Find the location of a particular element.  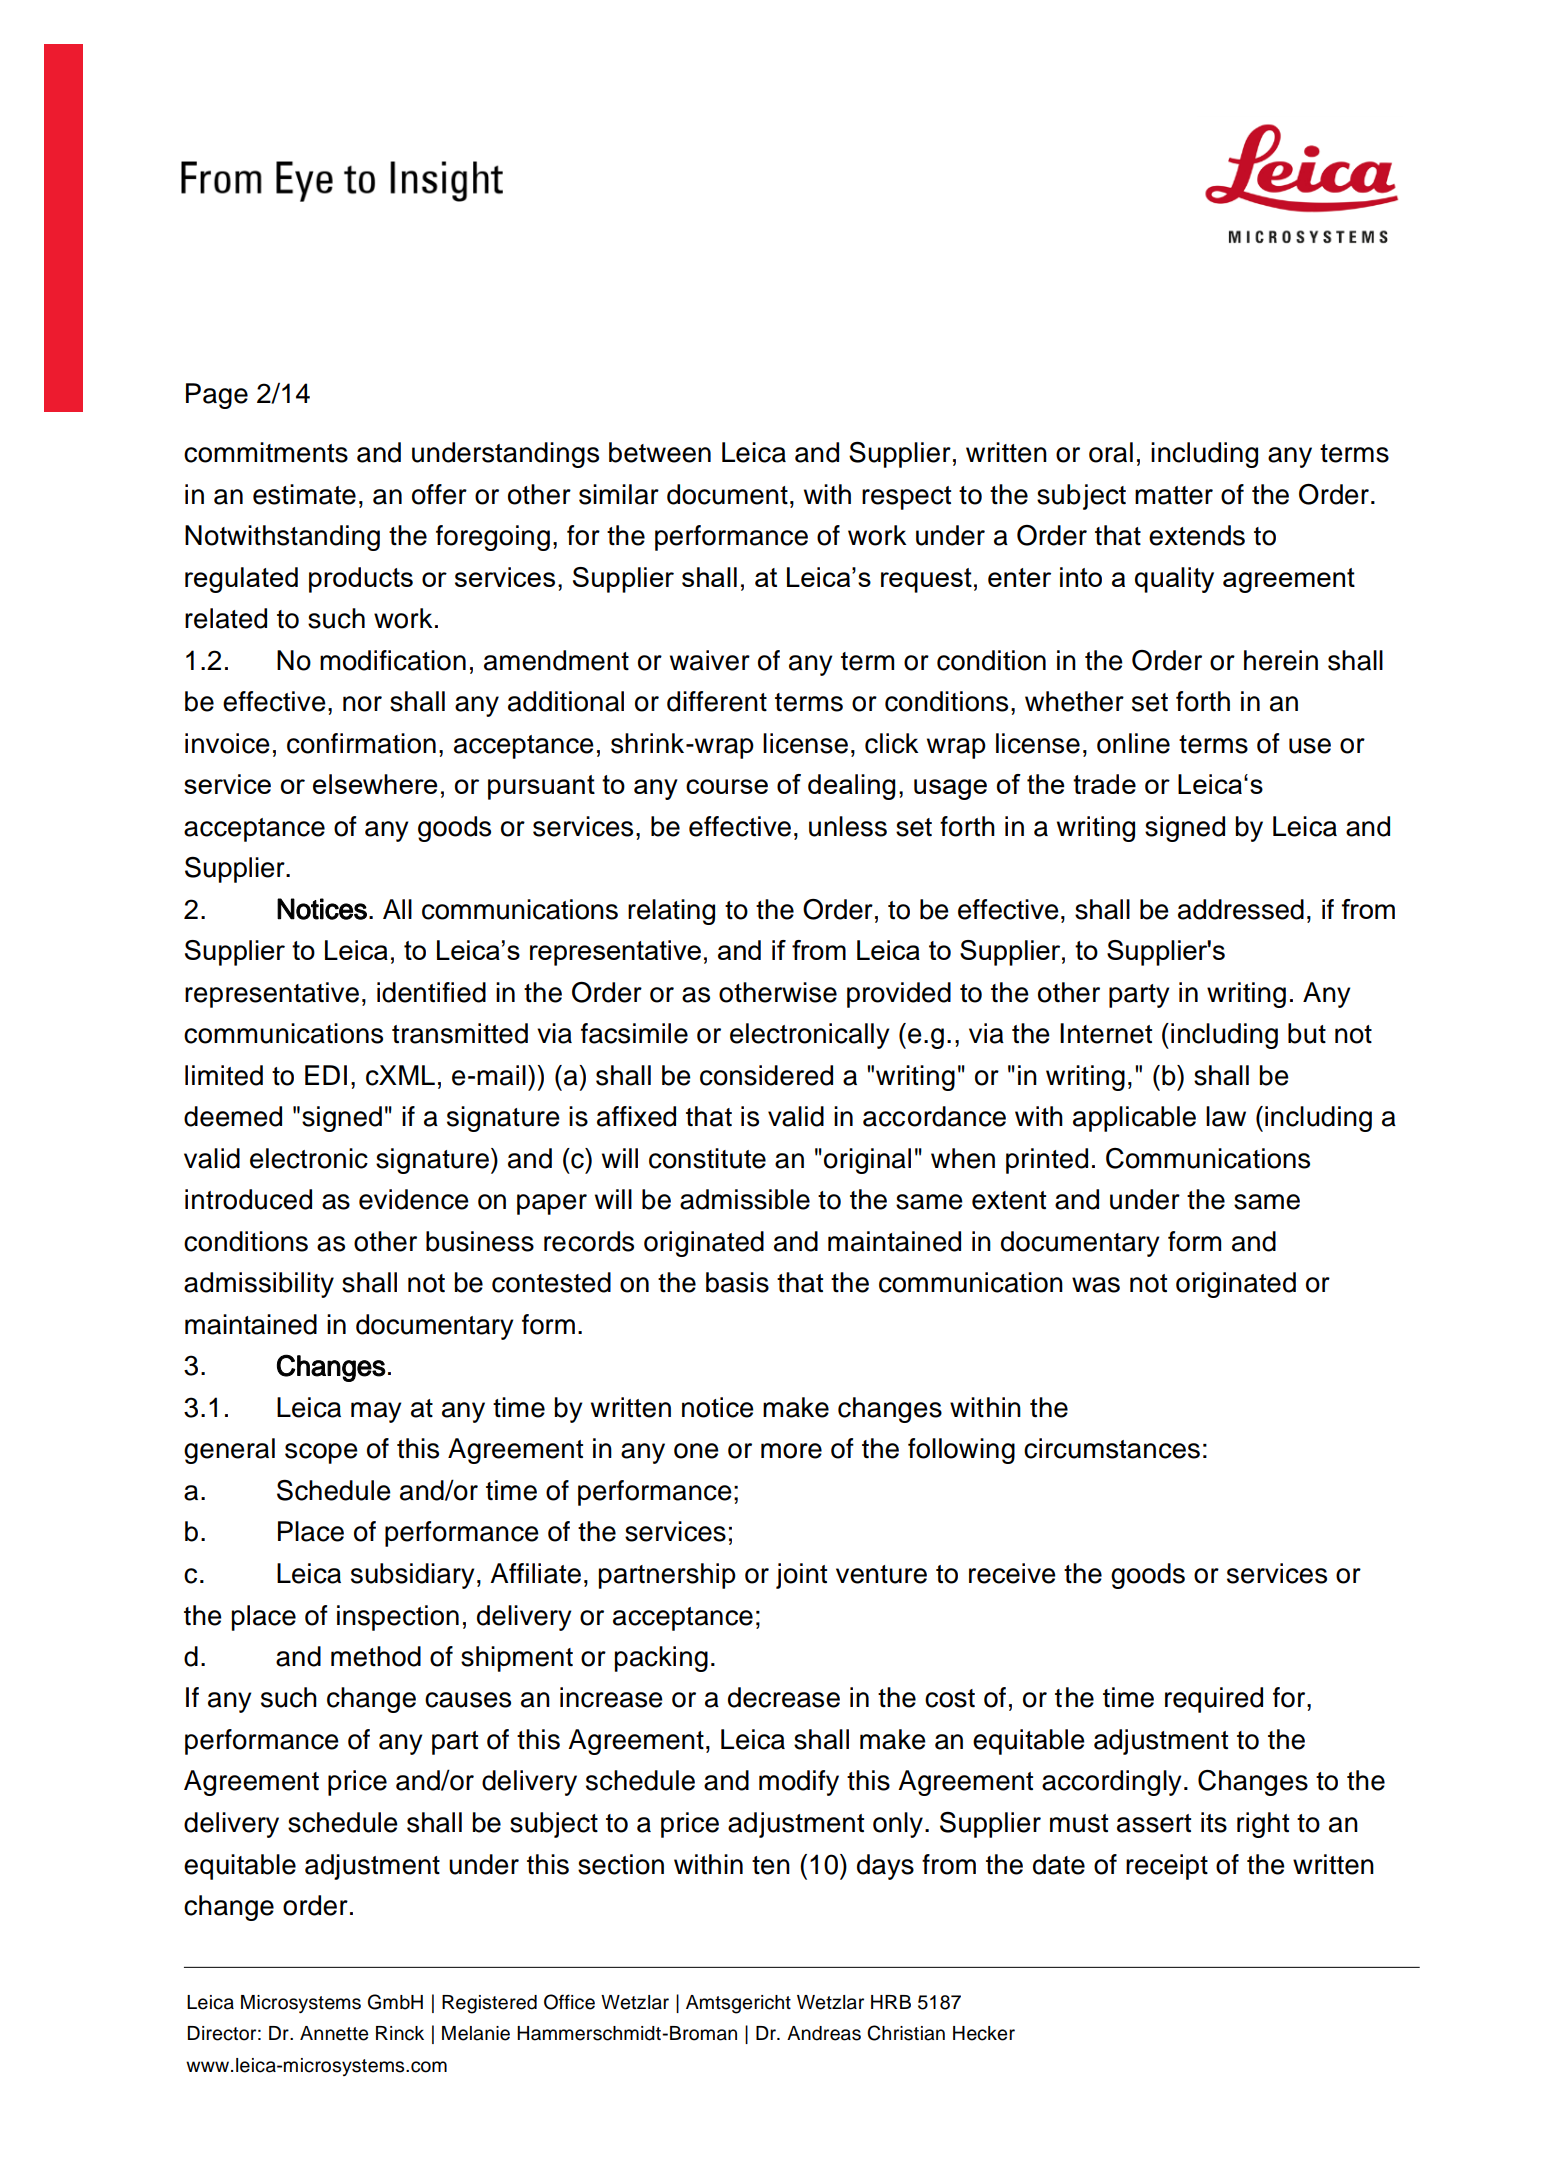

Andreas is located at coordinates (824, 2033).
